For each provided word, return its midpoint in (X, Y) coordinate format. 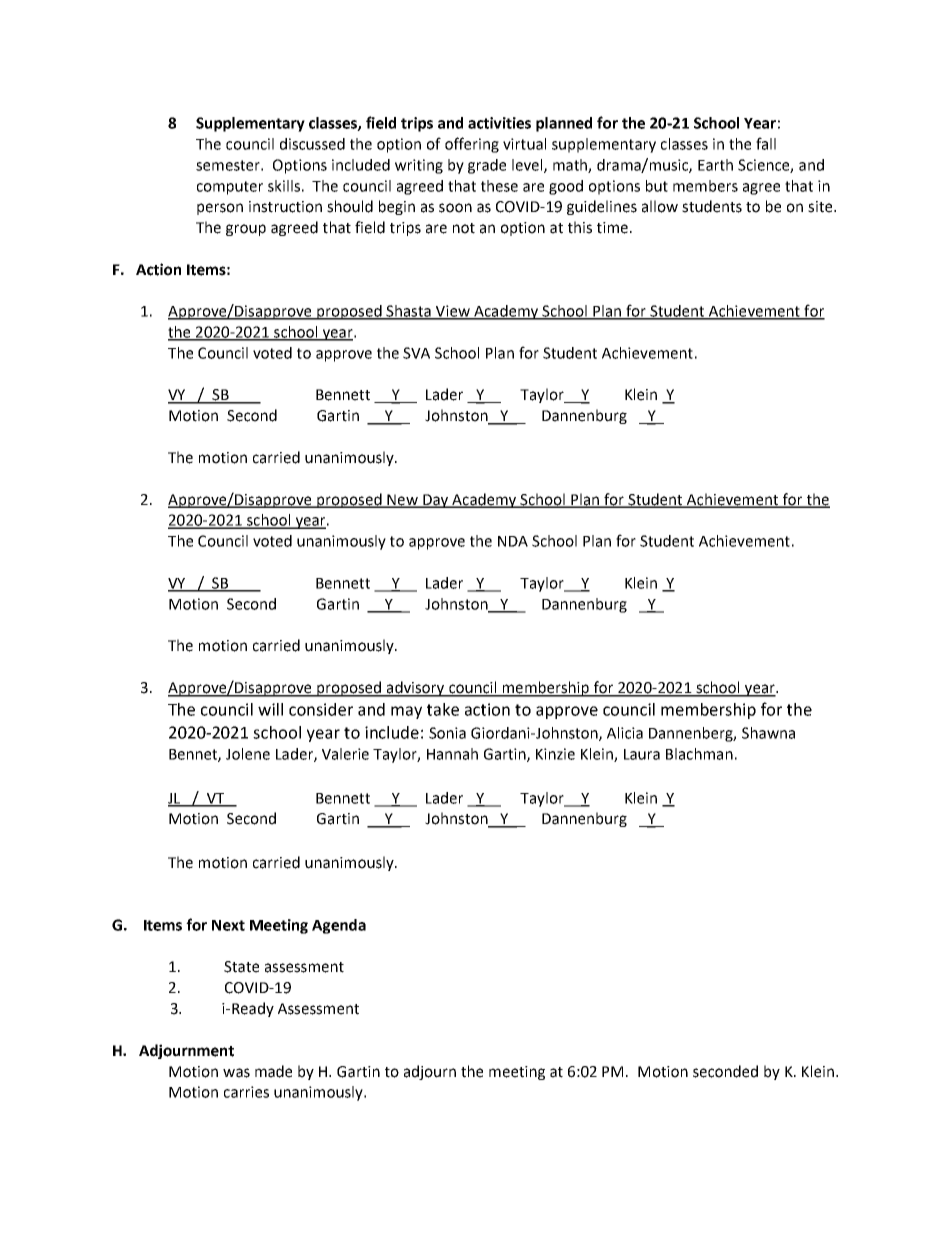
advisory (416, 689)
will (270, 709)
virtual (524, 144)
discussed (312, 144)
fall (766, 143)
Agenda (339, 926)
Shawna (768, 733)
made (273, 1071)
